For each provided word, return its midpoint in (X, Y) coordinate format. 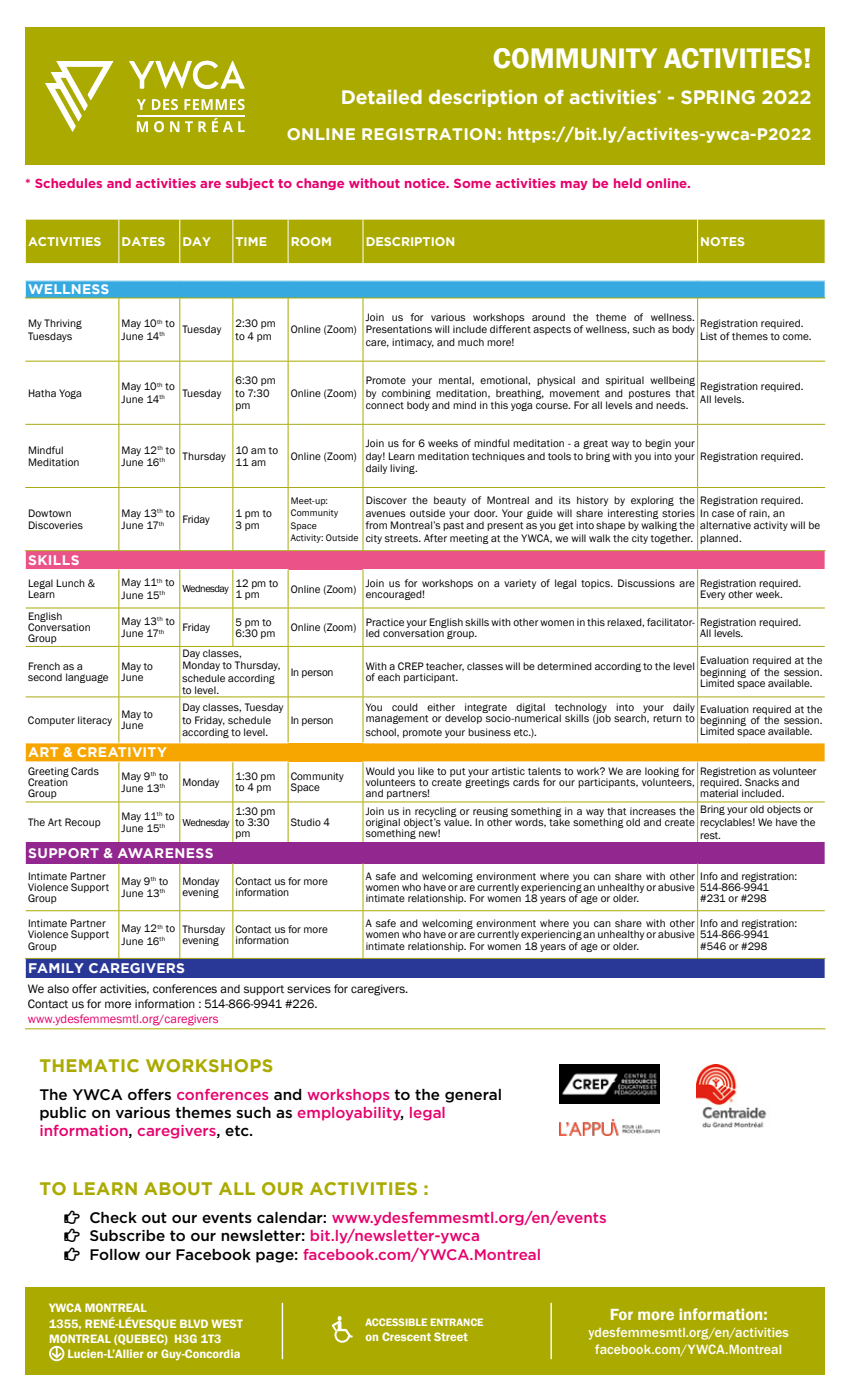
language (87, 678)
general (473, 1096)
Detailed (382, 97)
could (405, 707)
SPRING (718, 97)
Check (113, 1217)
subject (250, 184)
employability (350, 1114)
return (667, 718)
